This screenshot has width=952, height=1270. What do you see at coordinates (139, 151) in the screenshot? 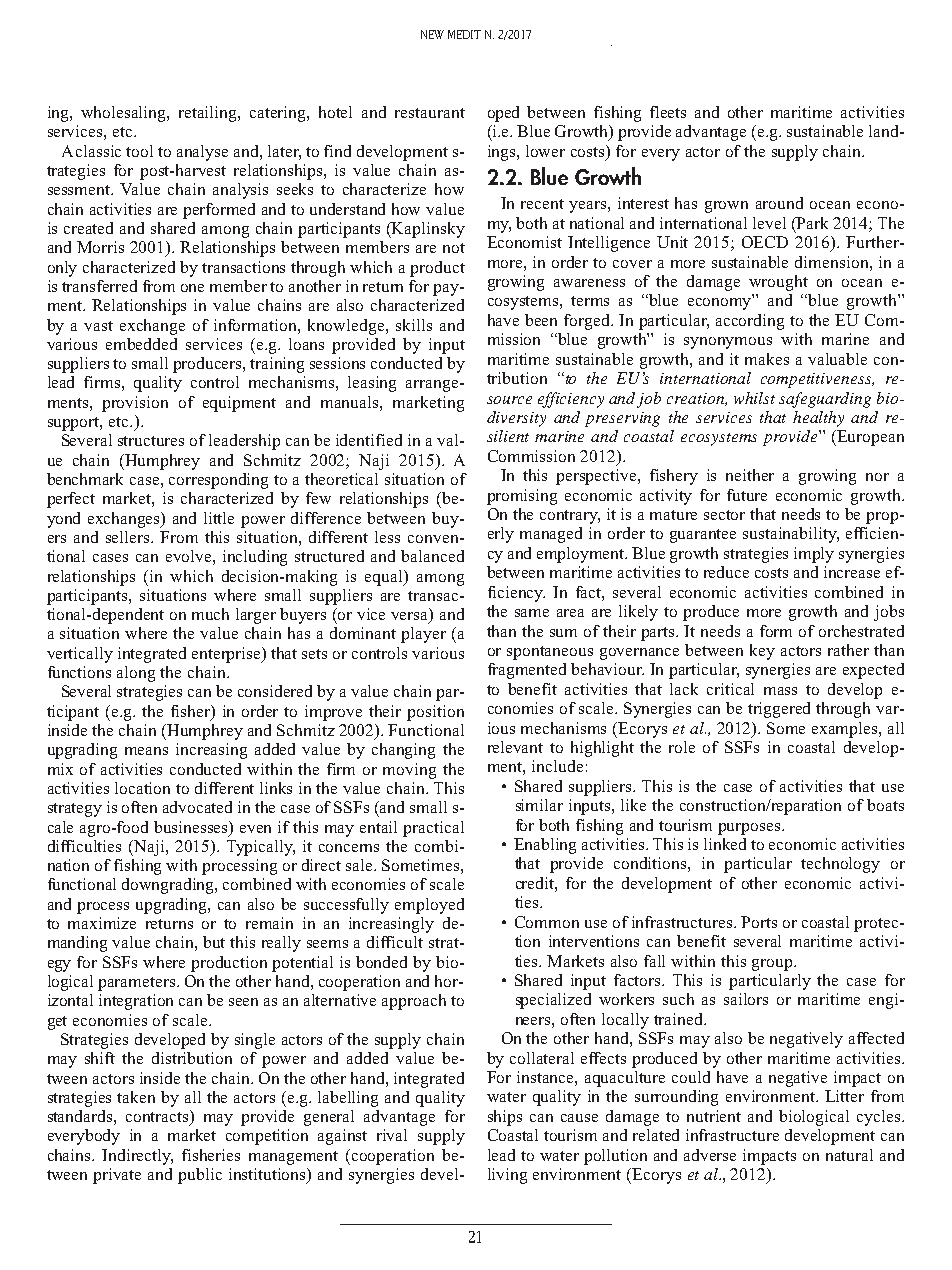
I see `tool` at bounding box center [139, 151].
